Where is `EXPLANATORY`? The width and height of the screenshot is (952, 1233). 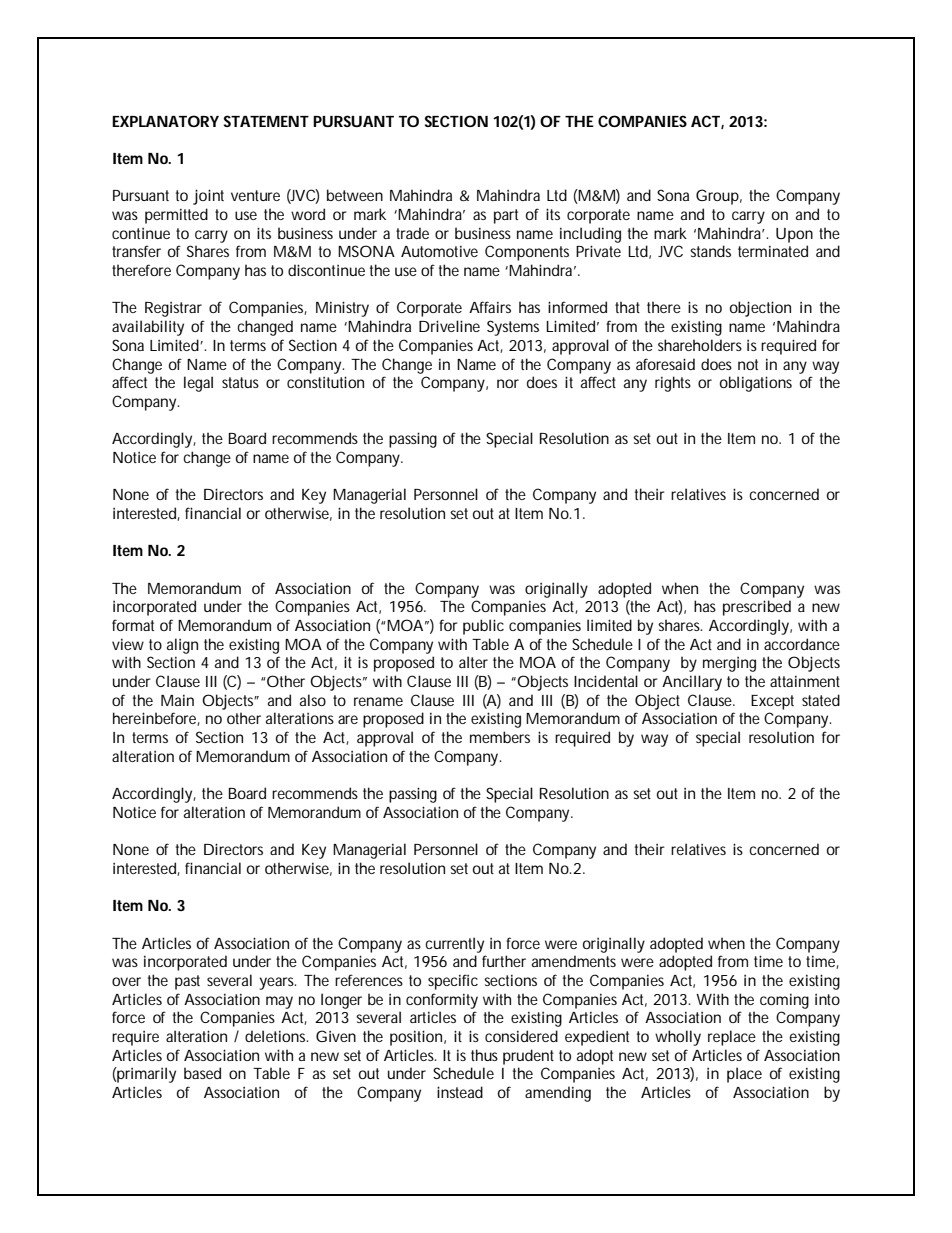 EXPLANATORY is located at coordinates (165, 121).
